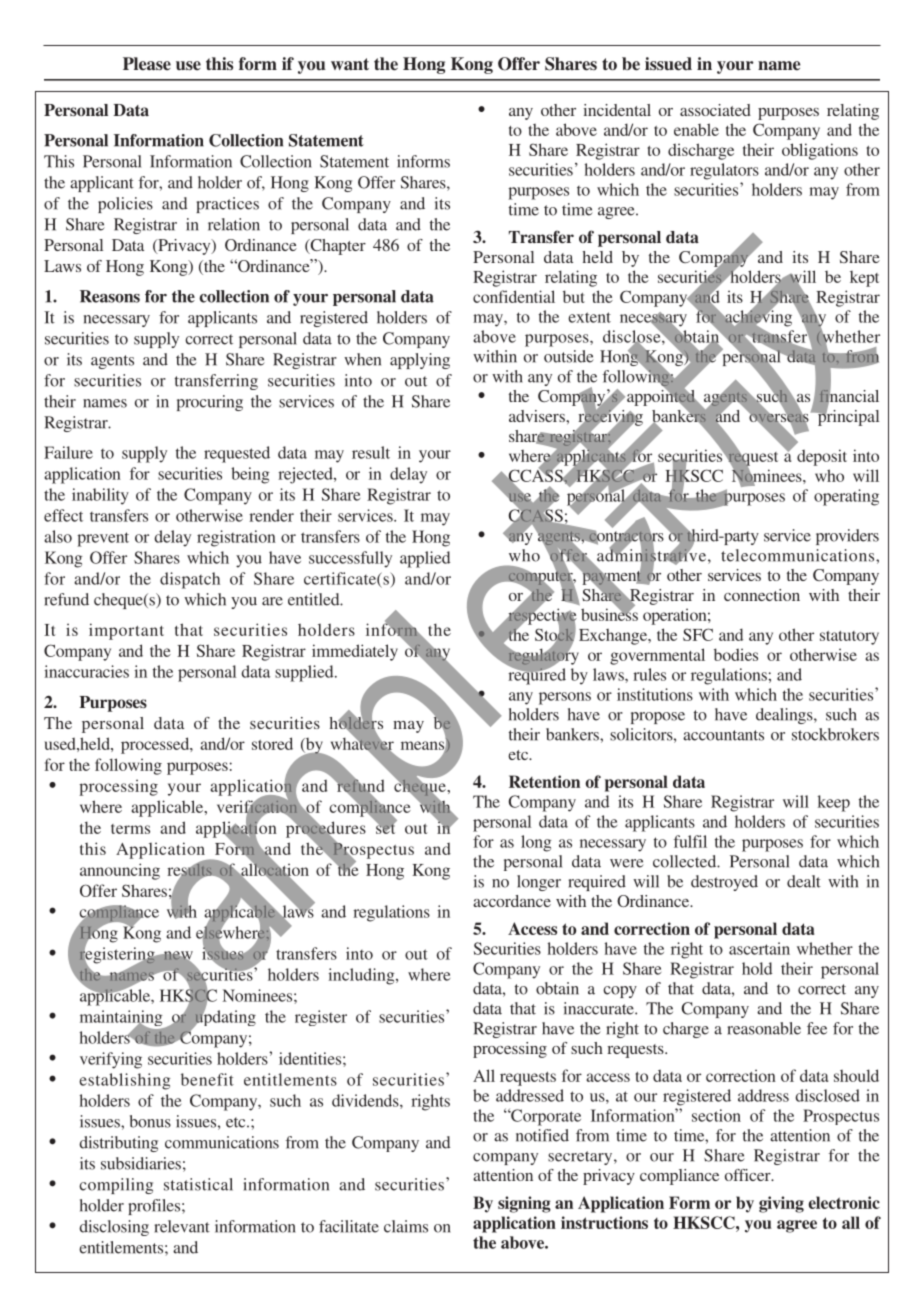  I want to click on bodies, so click(736, 654).
